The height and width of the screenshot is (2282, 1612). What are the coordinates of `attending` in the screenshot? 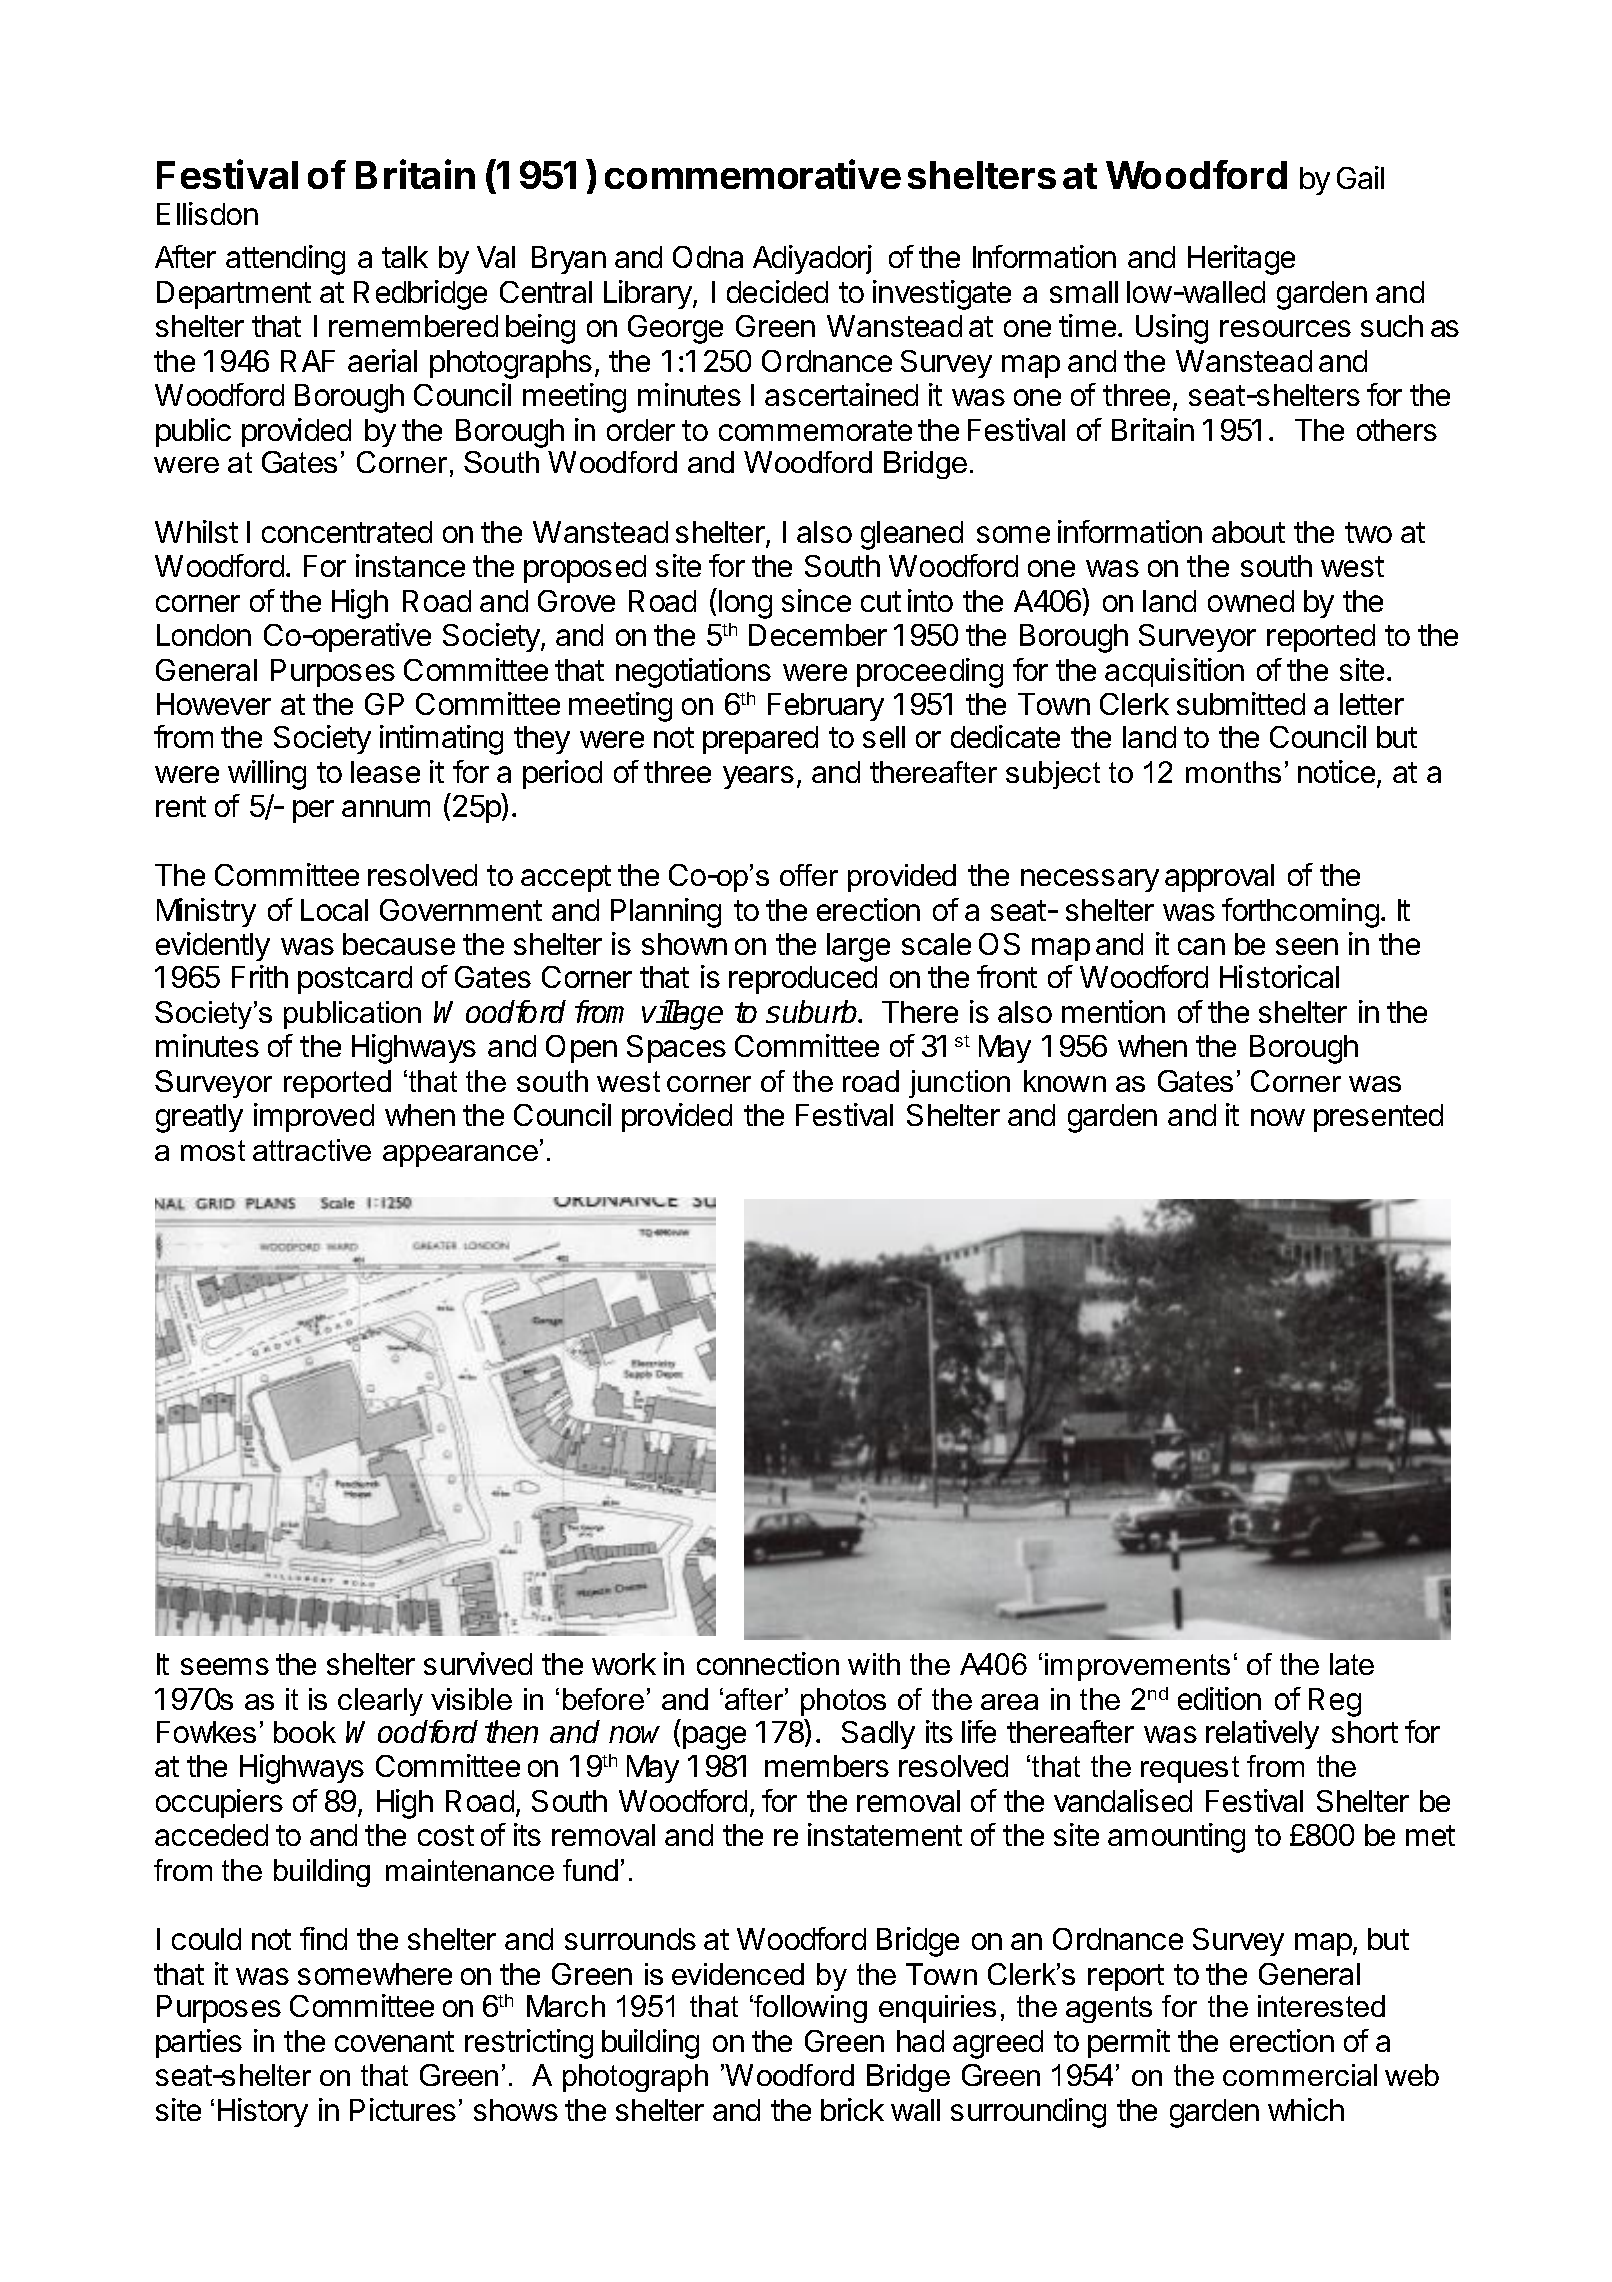 It's located at (285, 260).
